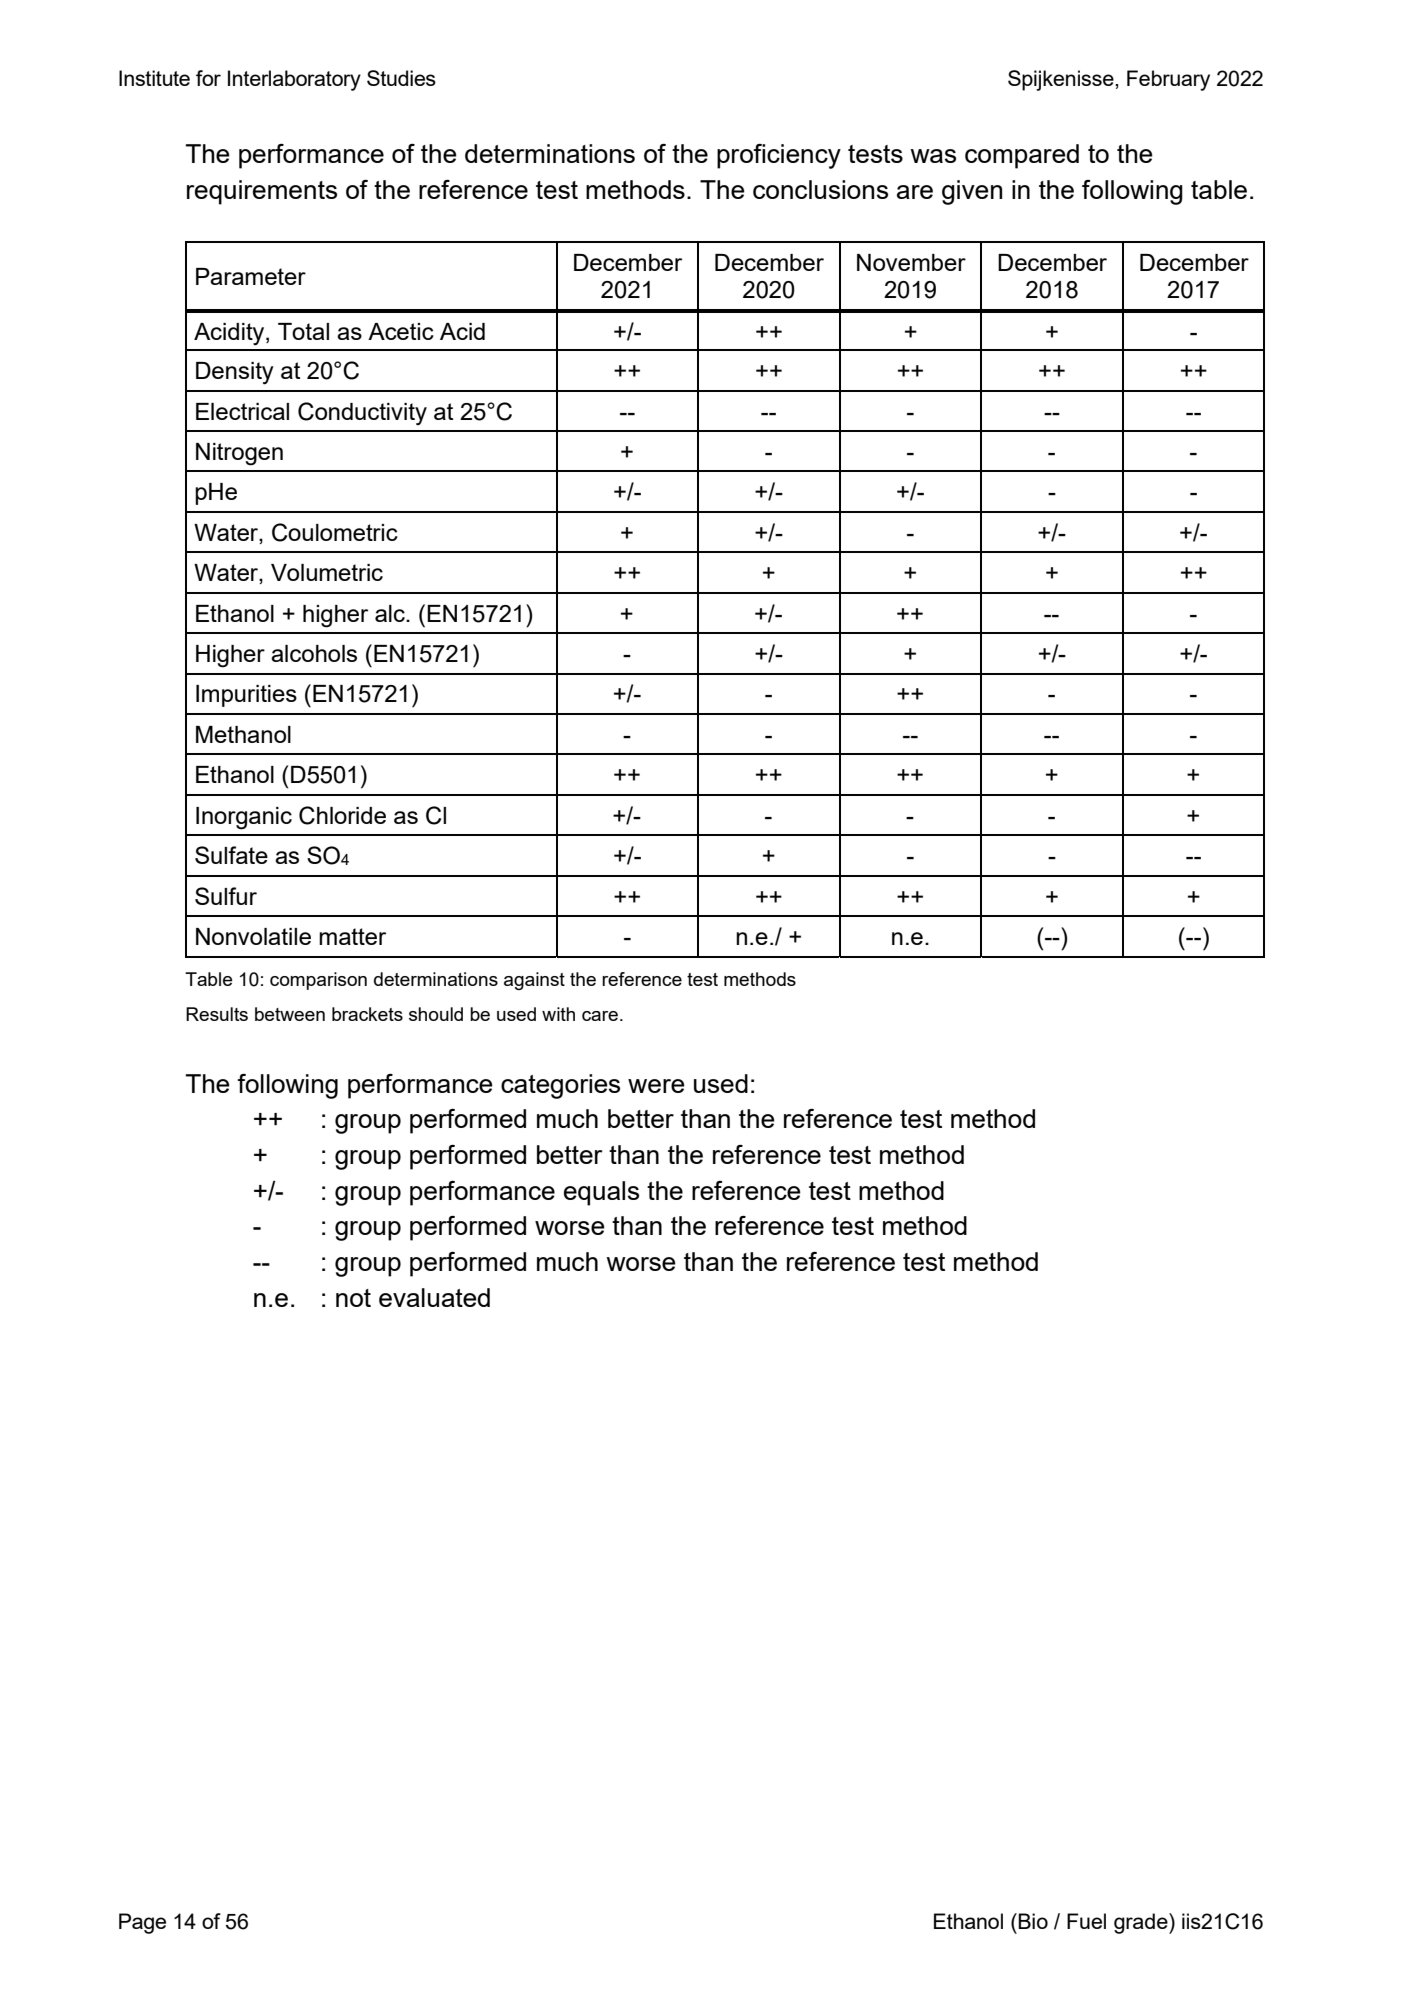 Image resolution: width=1415 pixels, height=2002 pixels. What do you see at coordinates (1022, 156) in the screenshot?
I see `compared` at bounding box center [1022, 156].
